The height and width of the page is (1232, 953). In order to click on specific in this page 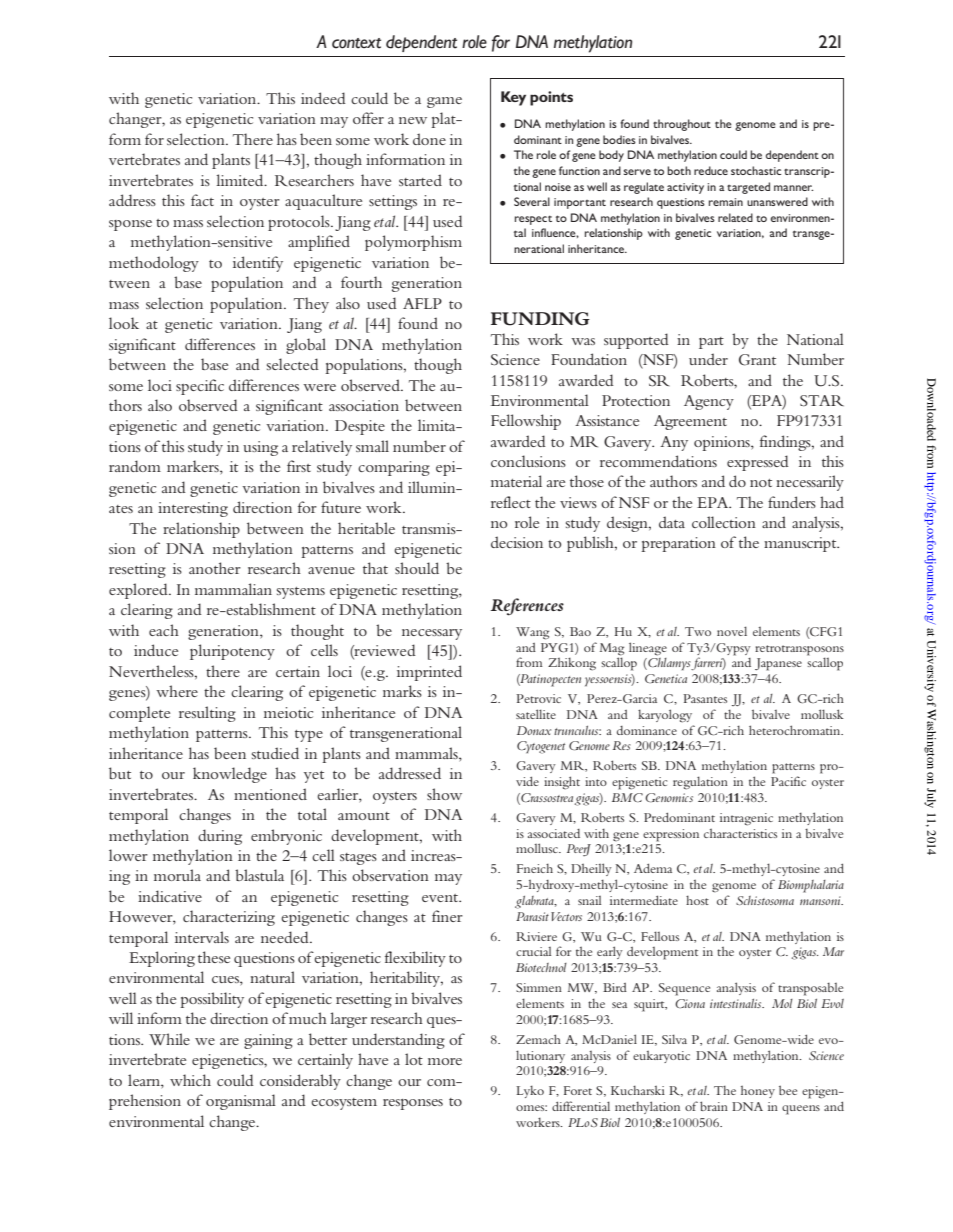, I will do `click(200, 387)`.
